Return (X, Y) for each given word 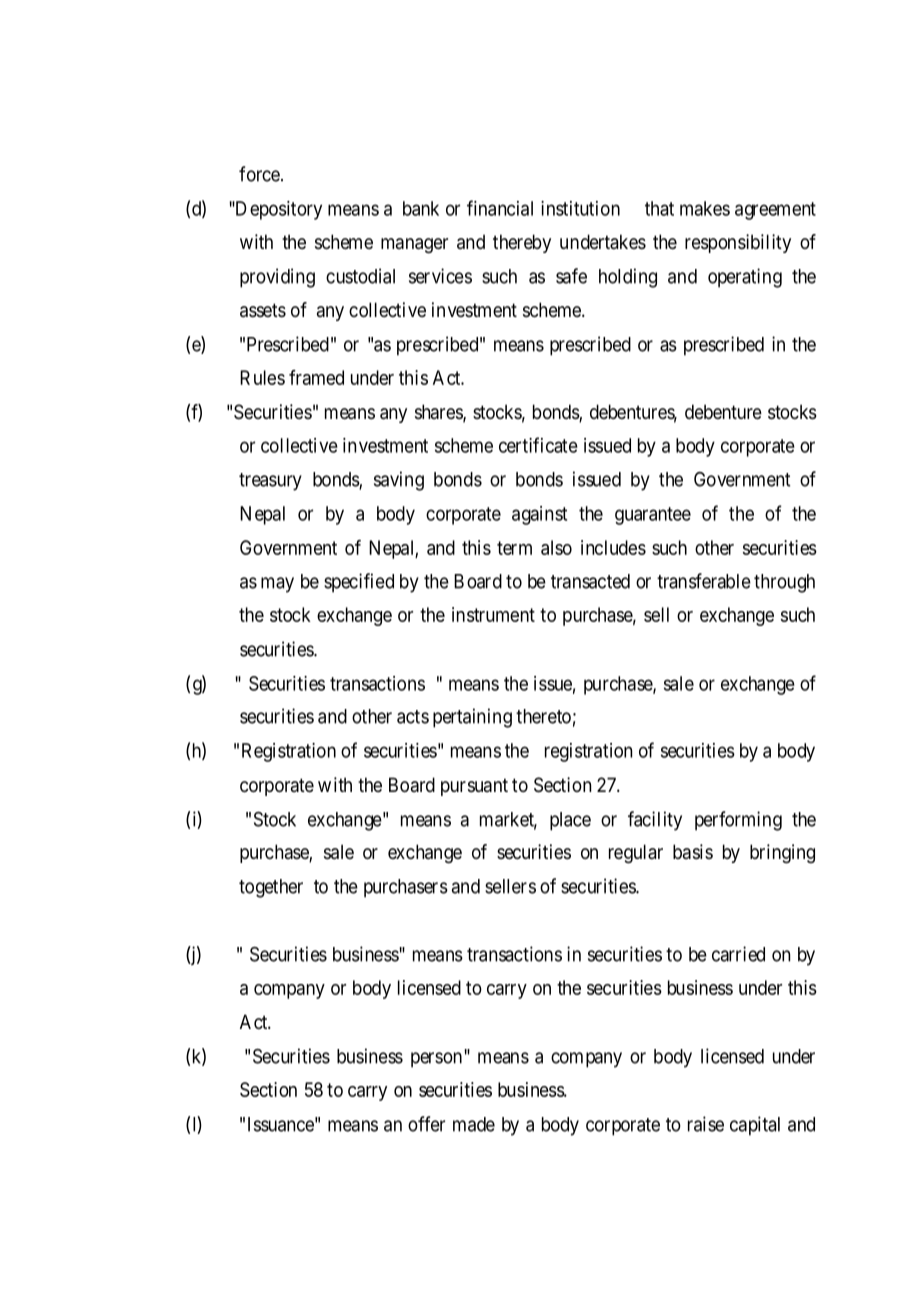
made (474, 1124)
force (259, 174)
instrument (493, 614)
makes (705, 208)
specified (359, 583)
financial (500, 208)
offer (426, 1124)
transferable (704, 581)
